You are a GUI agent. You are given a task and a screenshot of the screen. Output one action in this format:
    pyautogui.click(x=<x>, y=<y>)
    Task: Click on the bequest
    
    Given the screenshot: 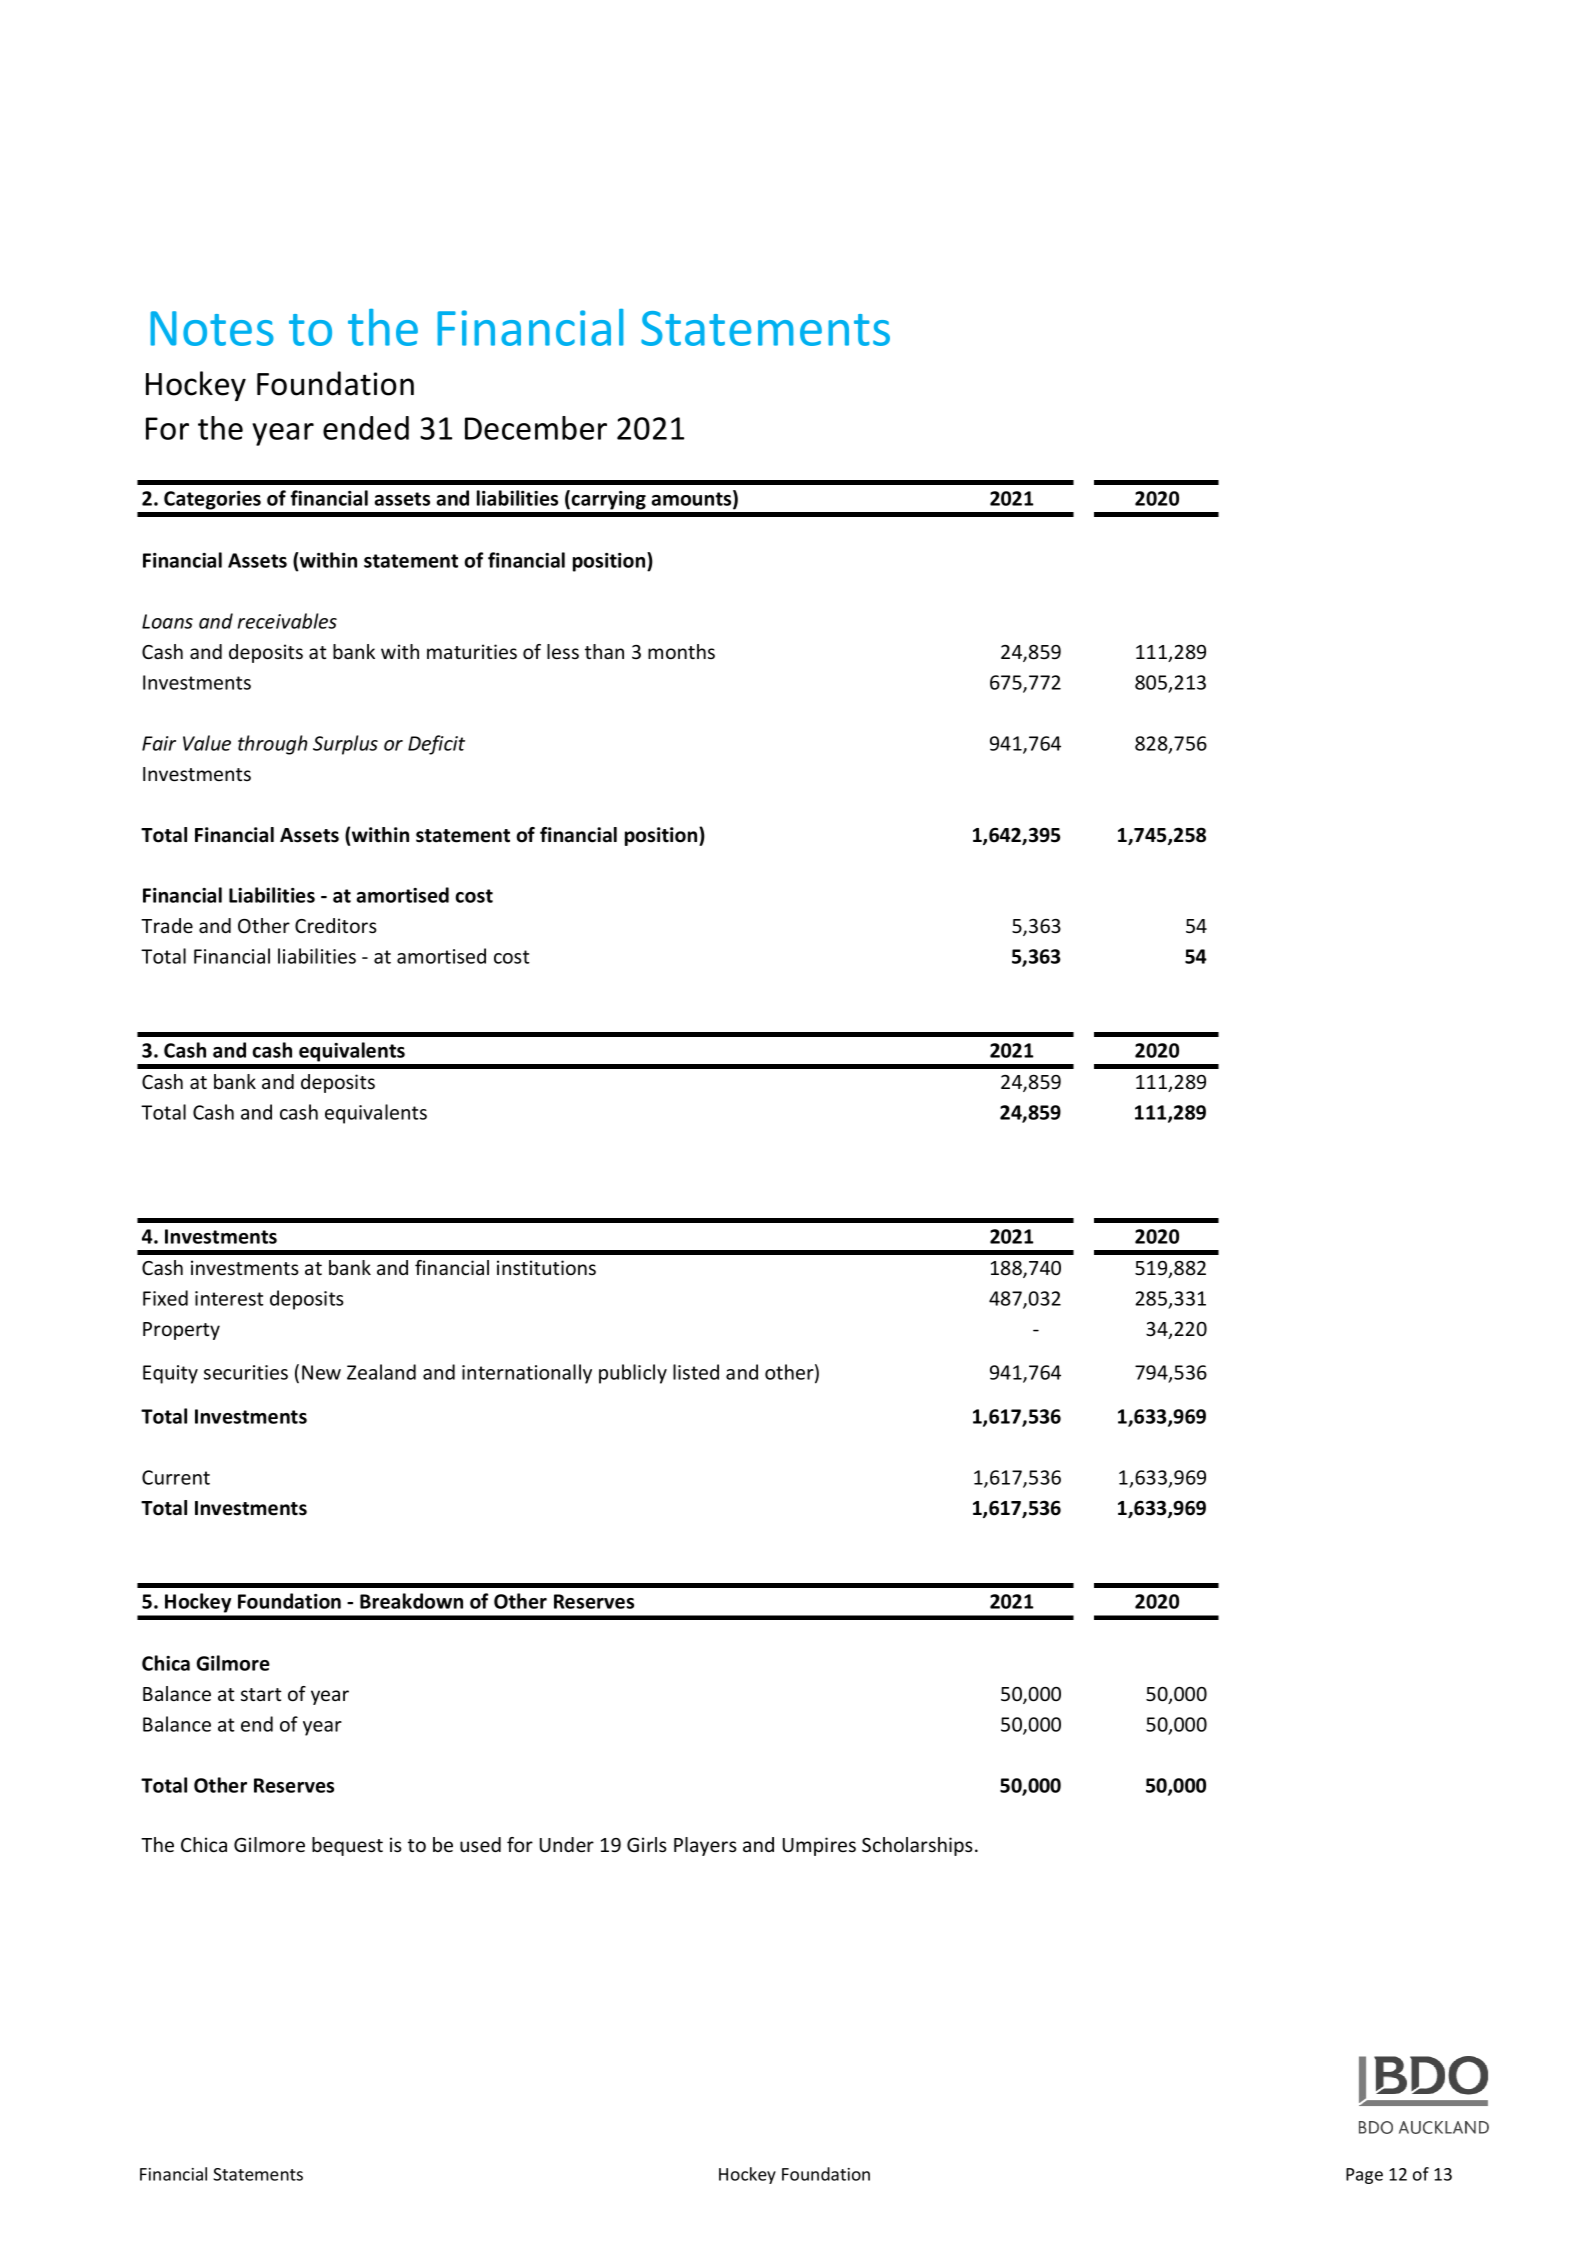 What is the action you would take?
    pyautogui.click(x=347, y=1846)
